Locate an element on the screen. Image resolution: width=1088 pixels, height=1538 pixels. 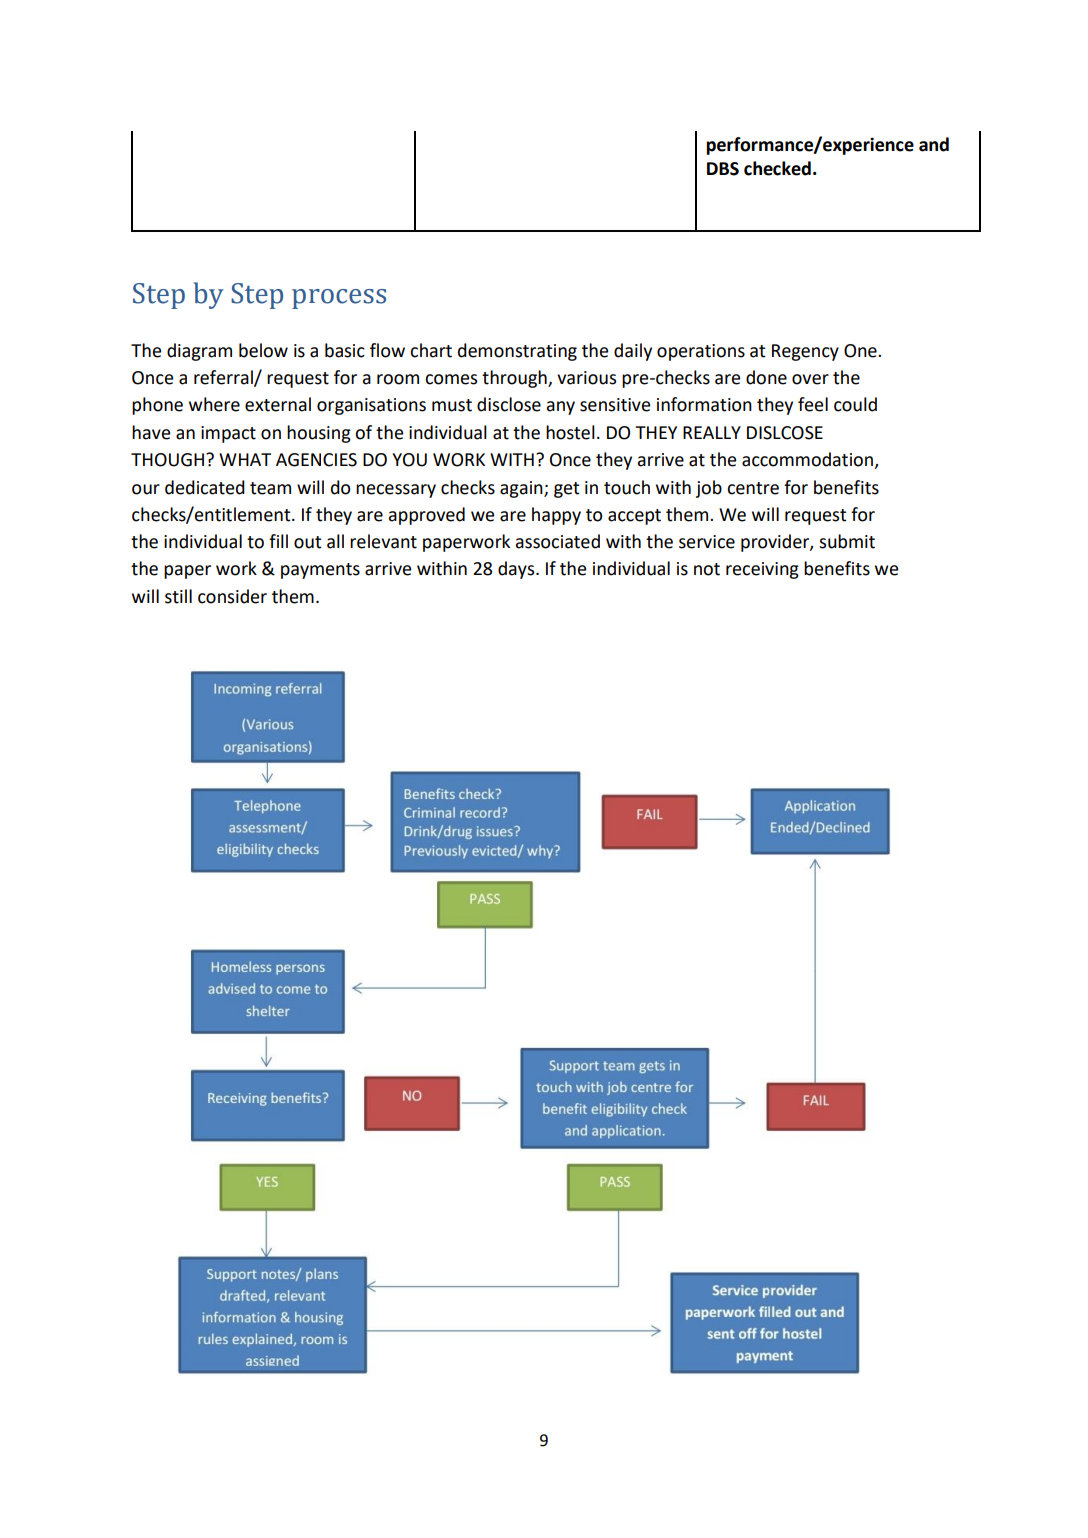
receiving is located at coordinates (762, 570).
